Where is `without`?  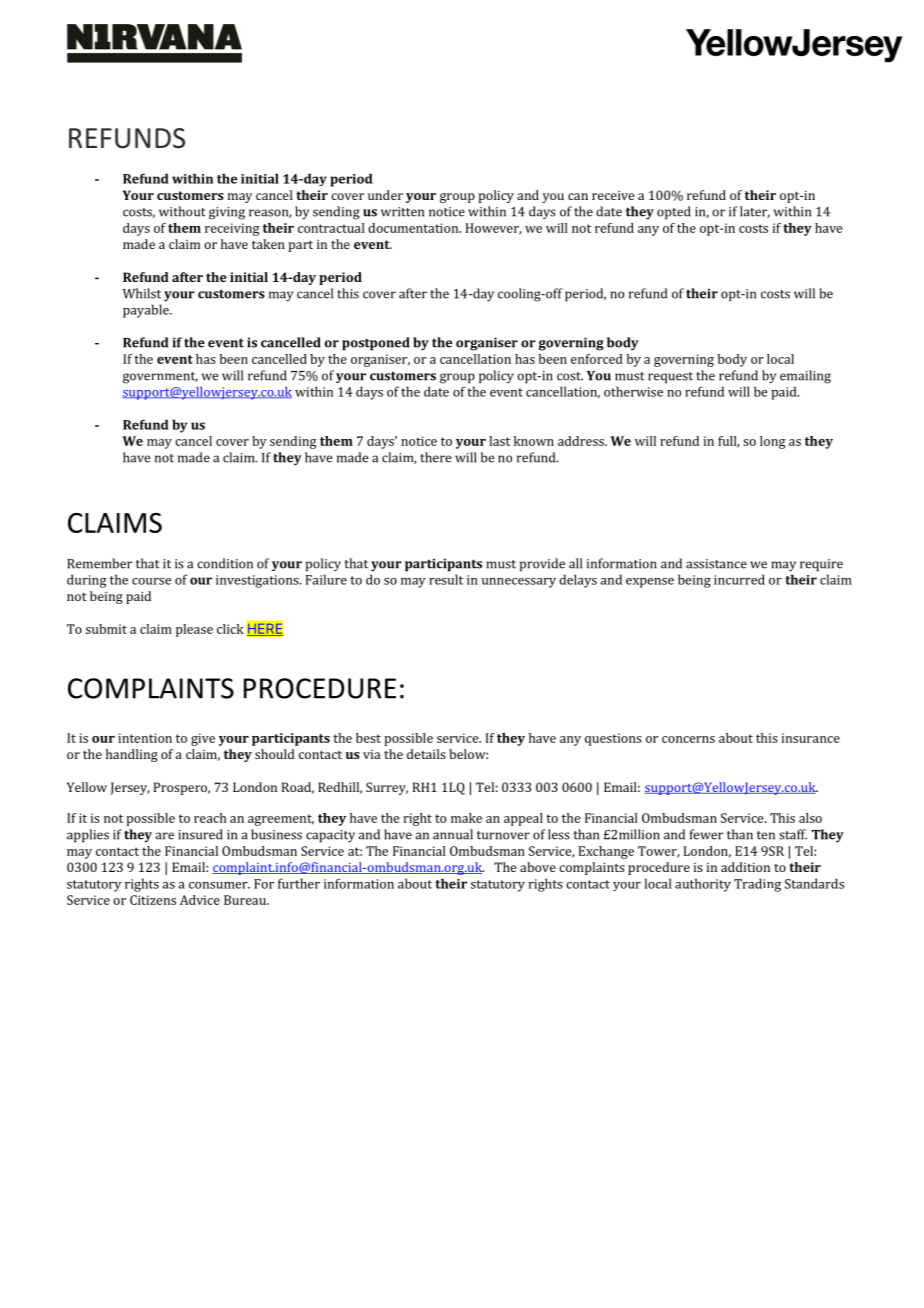
without is located at coordinates (182, 211).
